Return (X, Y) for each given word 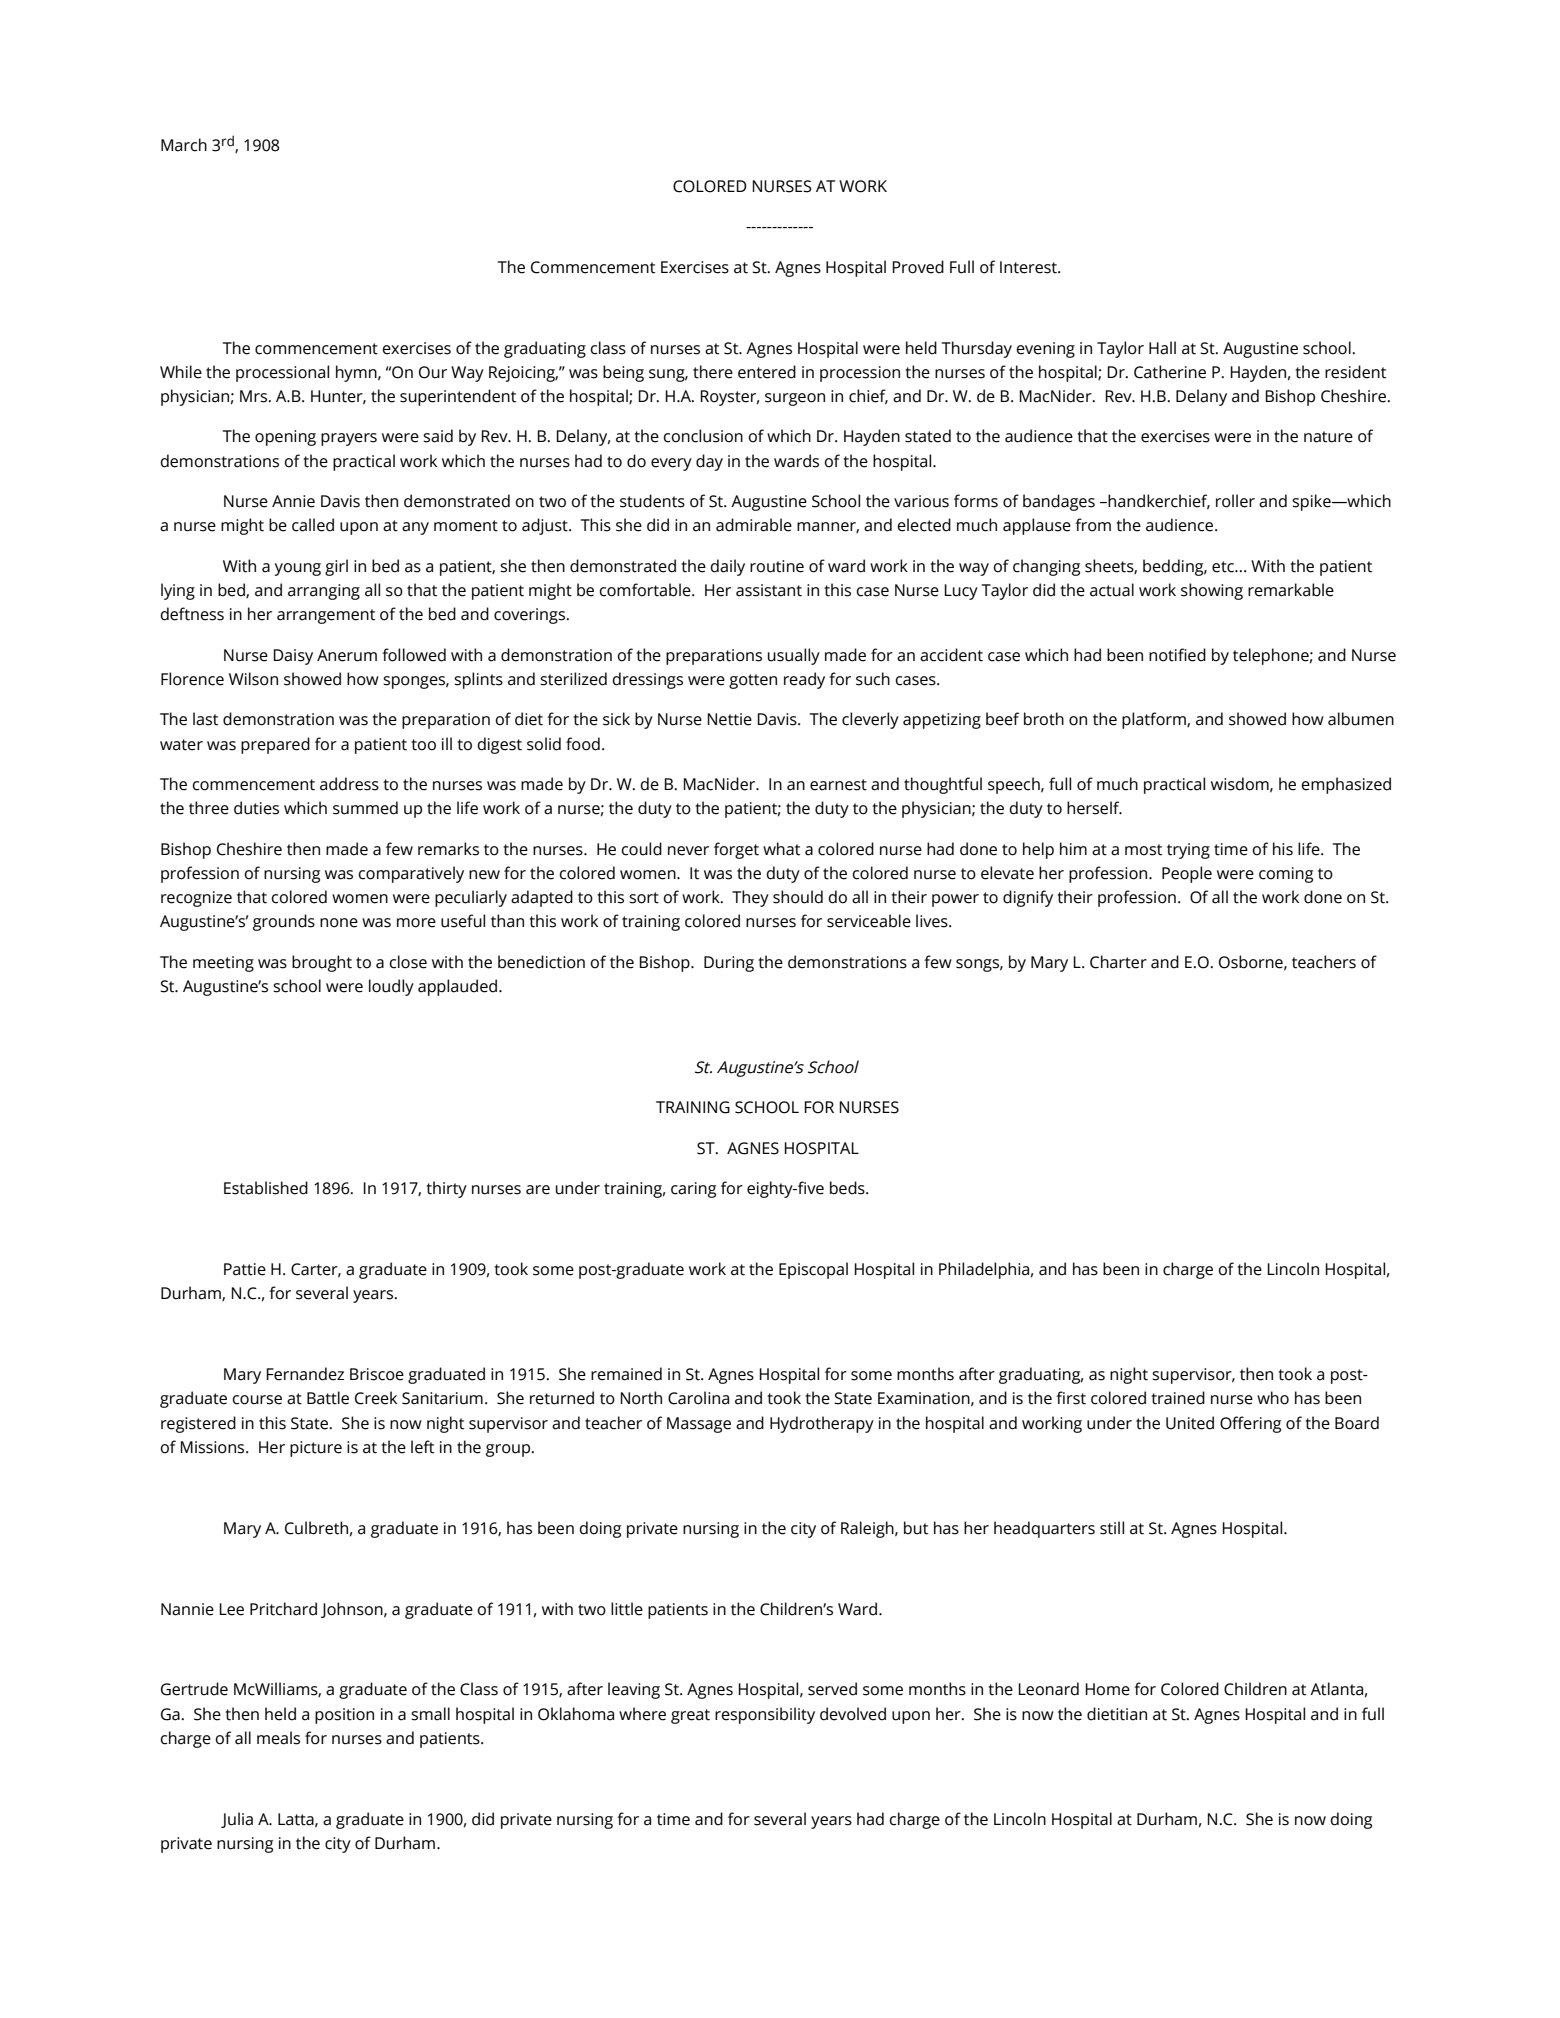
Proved (918, 267)
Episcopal (813, 1270)
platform (1155, 720)
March (184, 145)
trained (1178, 1398)
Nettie (729, 719)
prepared (275, 745)
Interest (1029, 267)
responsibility (765, 1715)
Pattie (245, 1269)
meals (278, 1738)
